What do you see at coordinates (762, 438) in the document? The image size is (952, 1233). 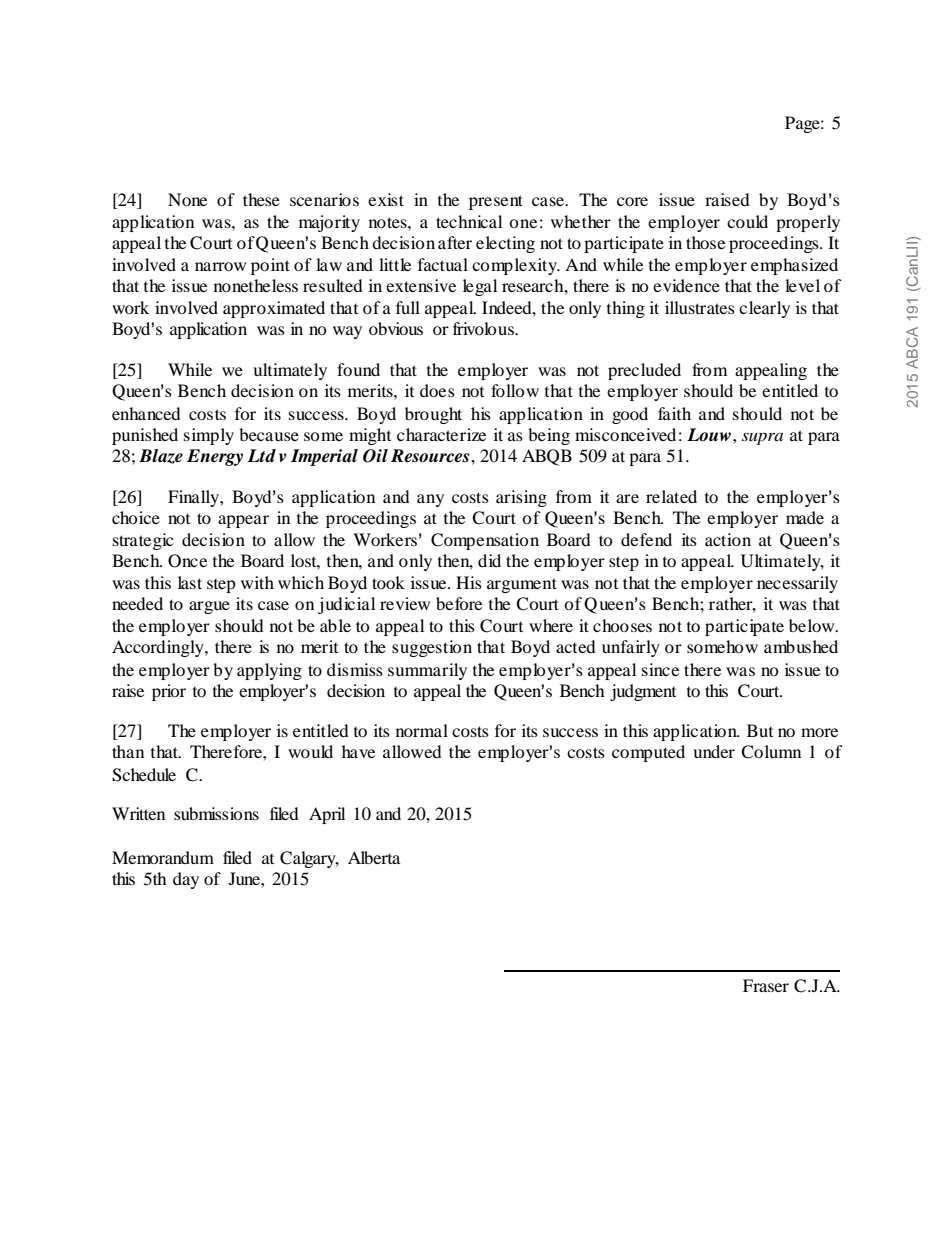 I see `supra` at bounding box center [762, 438].
